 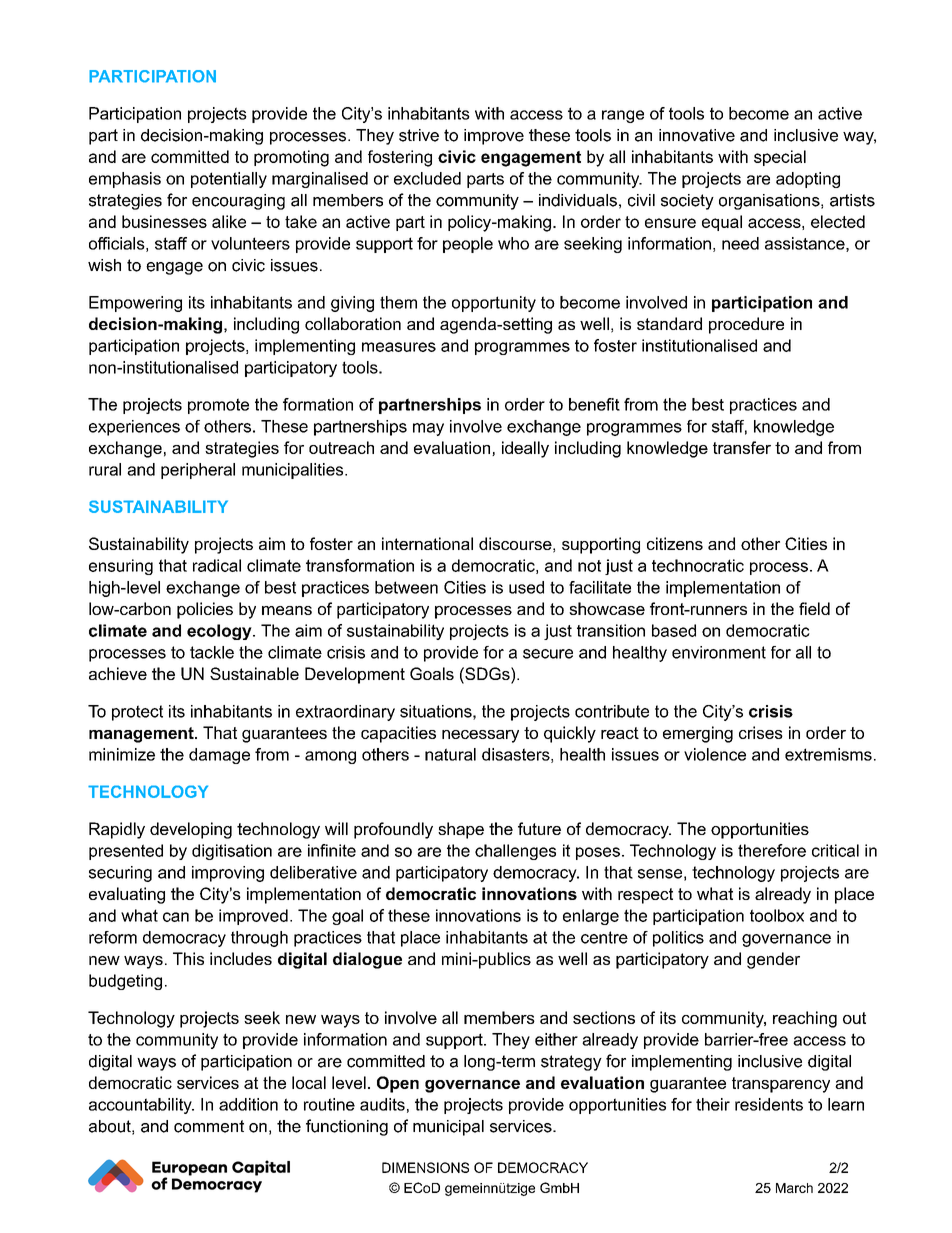 What do you see at coordinates (719, 652) in the screenshot?
I see `environment` at bounding box center [719, 652].
